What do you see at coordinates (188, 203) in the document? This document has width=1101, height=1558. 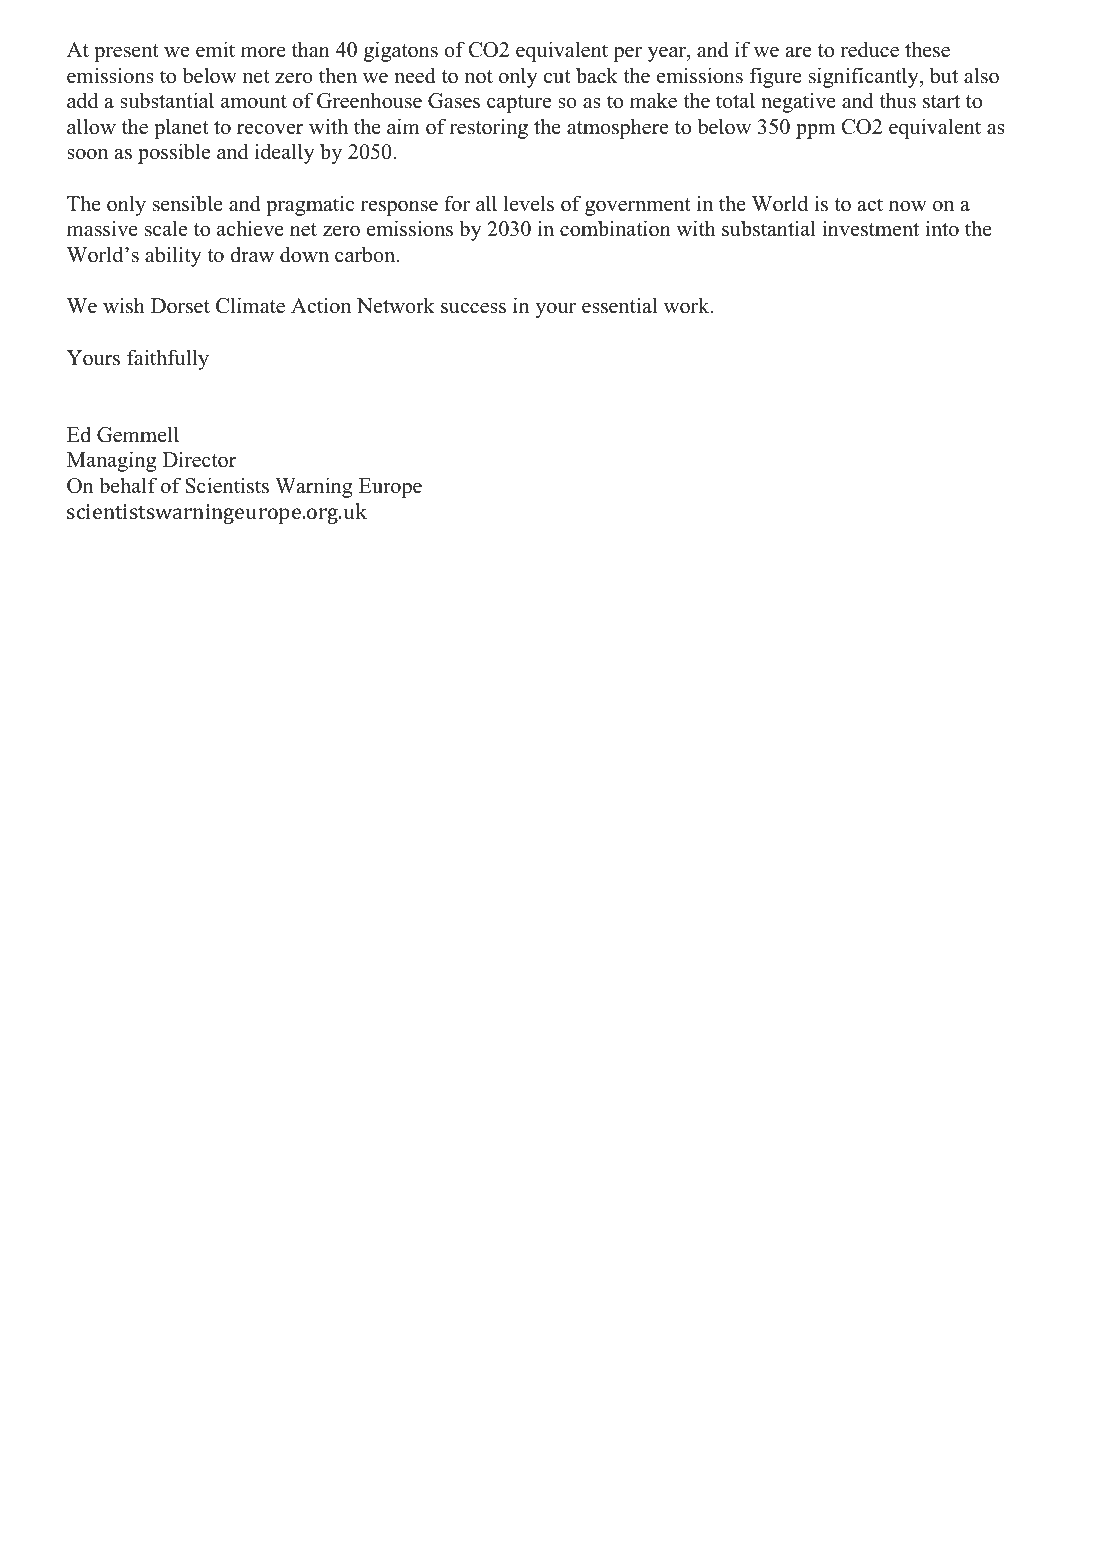 I see `sensible` at bounding box center [188, 203].
